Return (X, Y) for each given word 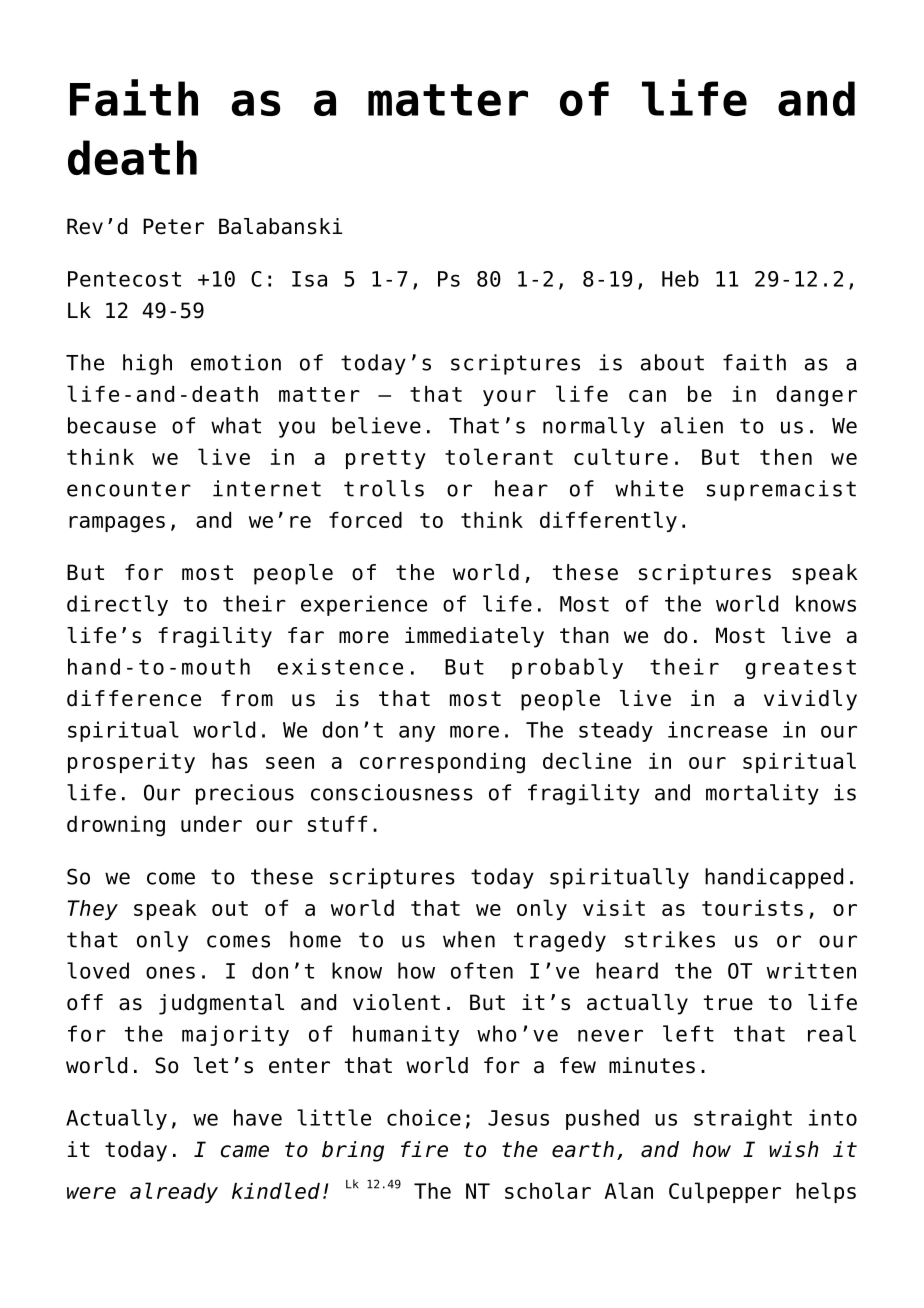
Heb (680, 278)
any (417, 733)
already (174, 1192)
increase (717, 729)
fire (424, 1149)
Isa (309, 279)
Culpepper (725, 1192)
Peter (173, 226)
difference (134, 698)
